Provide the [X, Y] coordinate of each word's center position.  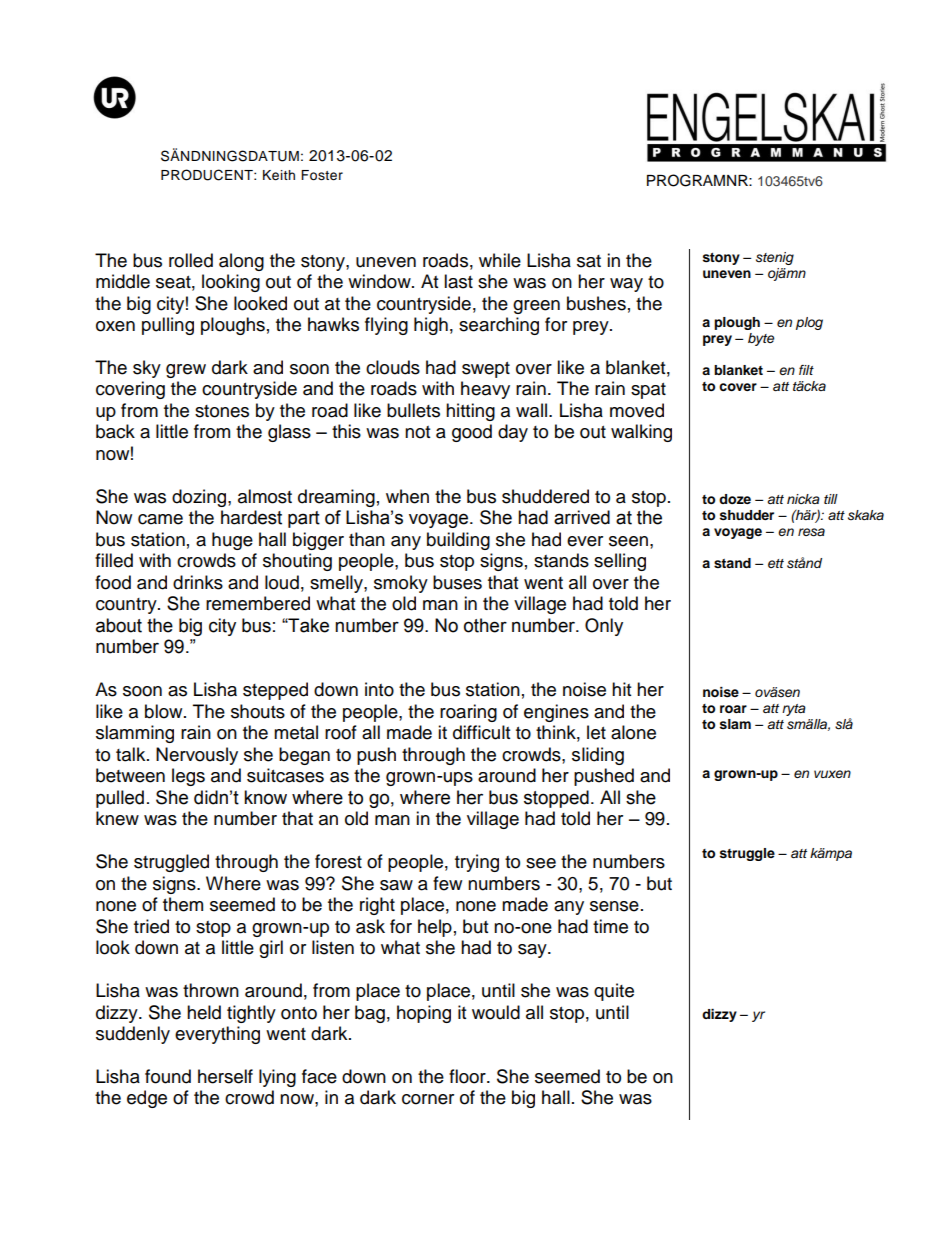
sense [614, 906]
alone [633, 732]
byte [761, 339]
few [447, 883]
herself [225, 1076]
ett [776, 563]
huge [232, 541]
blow [165, 711]
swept [486, 370]
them [183, 904]
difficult [481, 732]
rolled [191, 260]
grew [186, 371]
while [500, 260]
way [626, 285]
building [458, 541]
